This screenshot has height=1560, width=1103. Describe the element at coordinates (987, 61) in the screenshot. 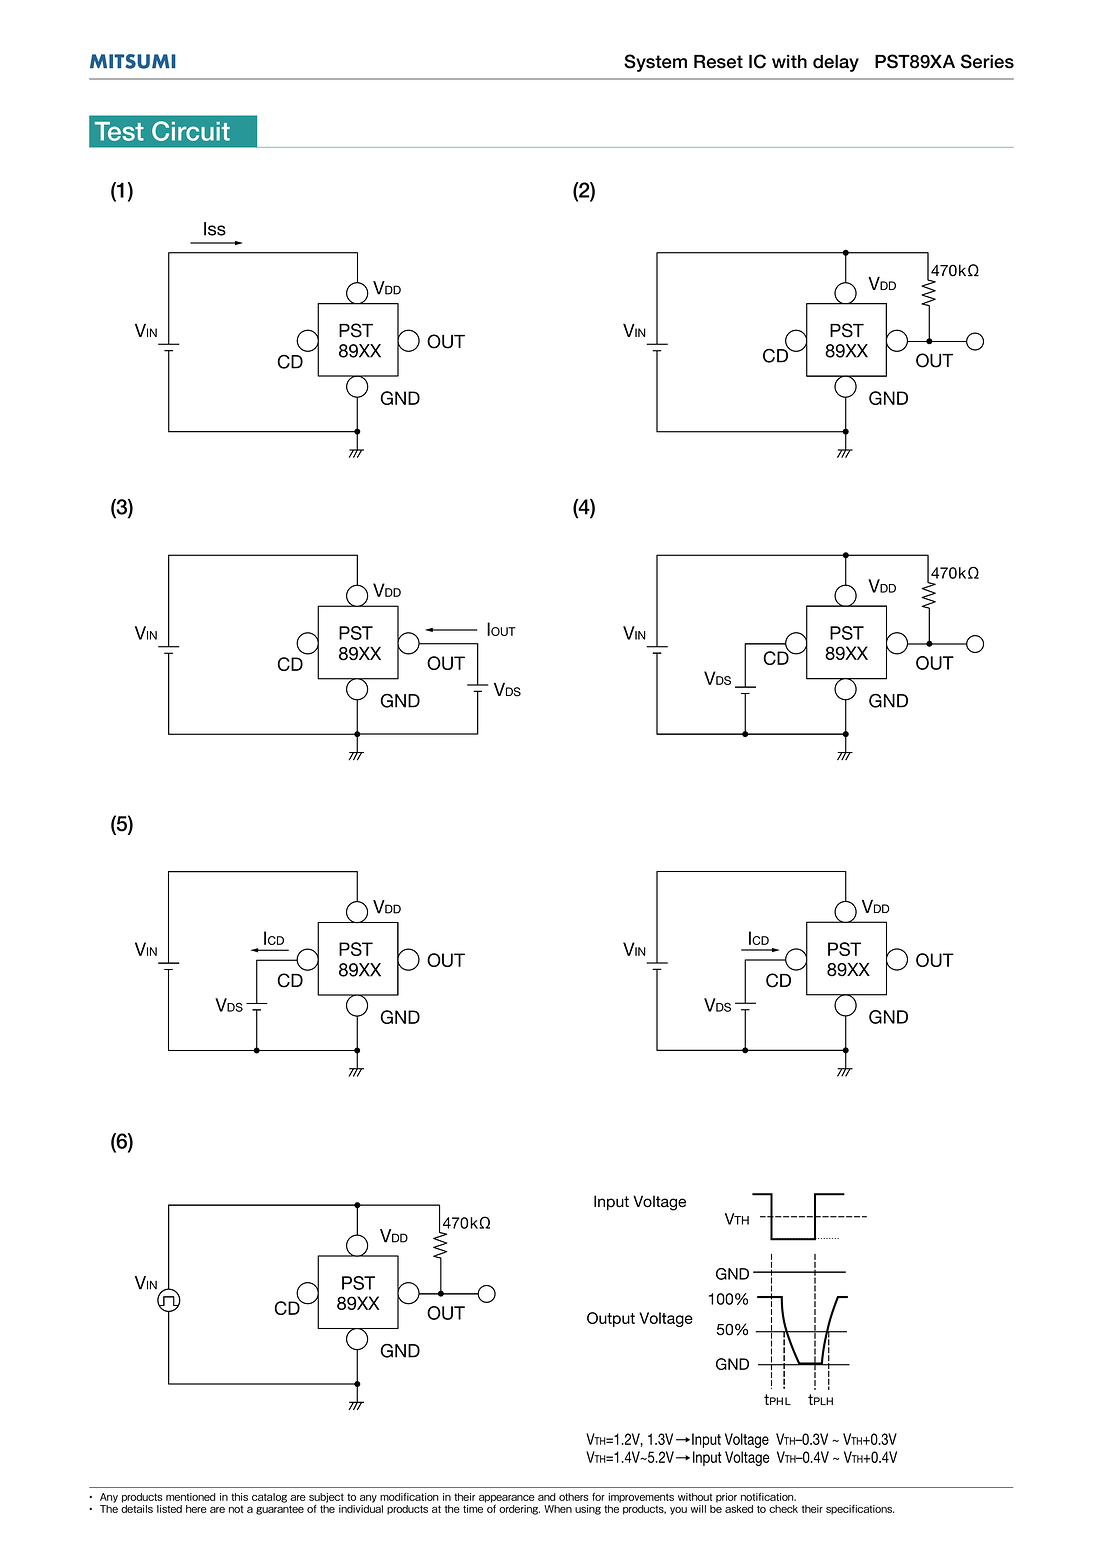

I see `Series` at that location.
